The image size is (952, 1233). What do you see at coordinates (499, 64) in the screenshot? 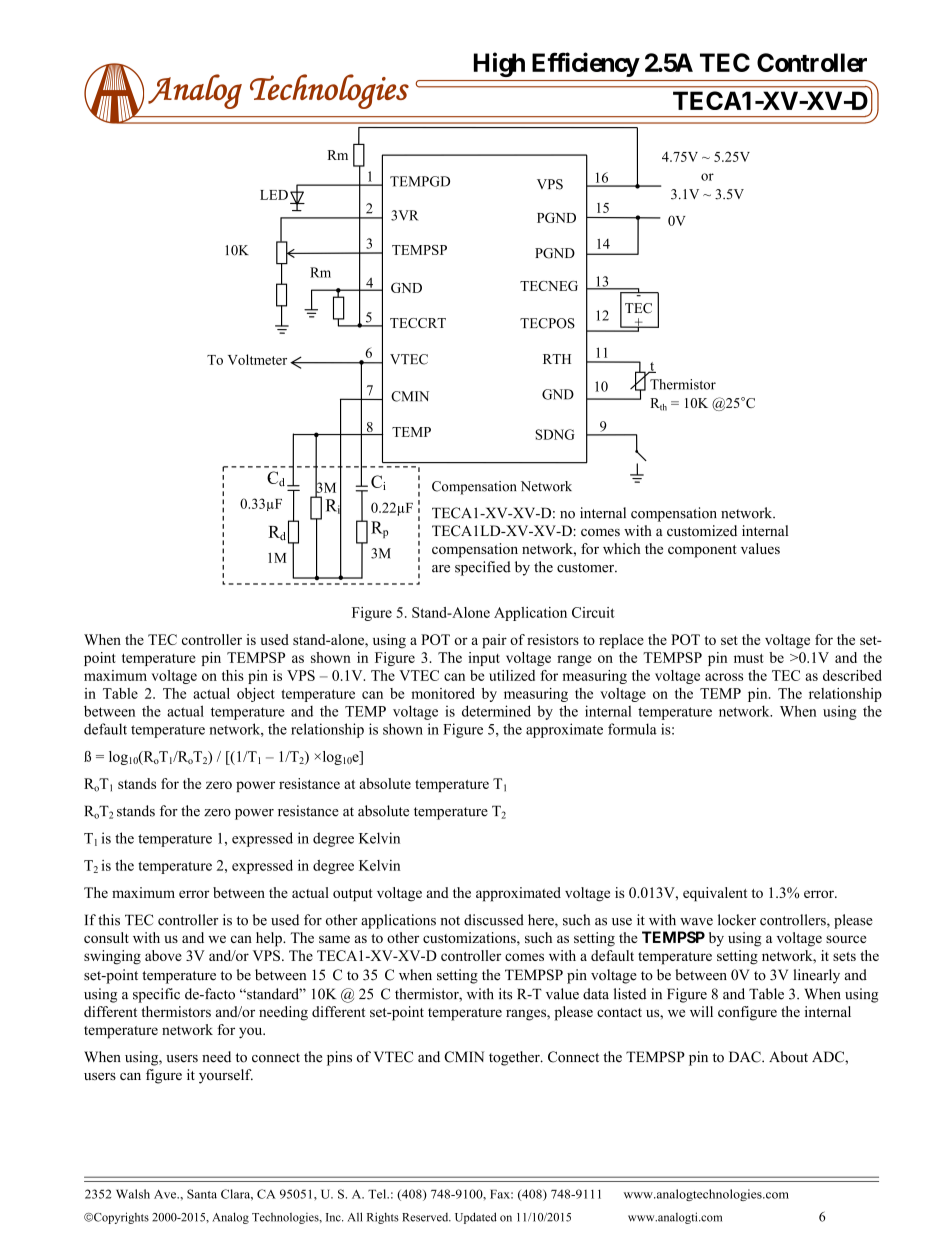
I see `High` at bounding box center [499, 64].
